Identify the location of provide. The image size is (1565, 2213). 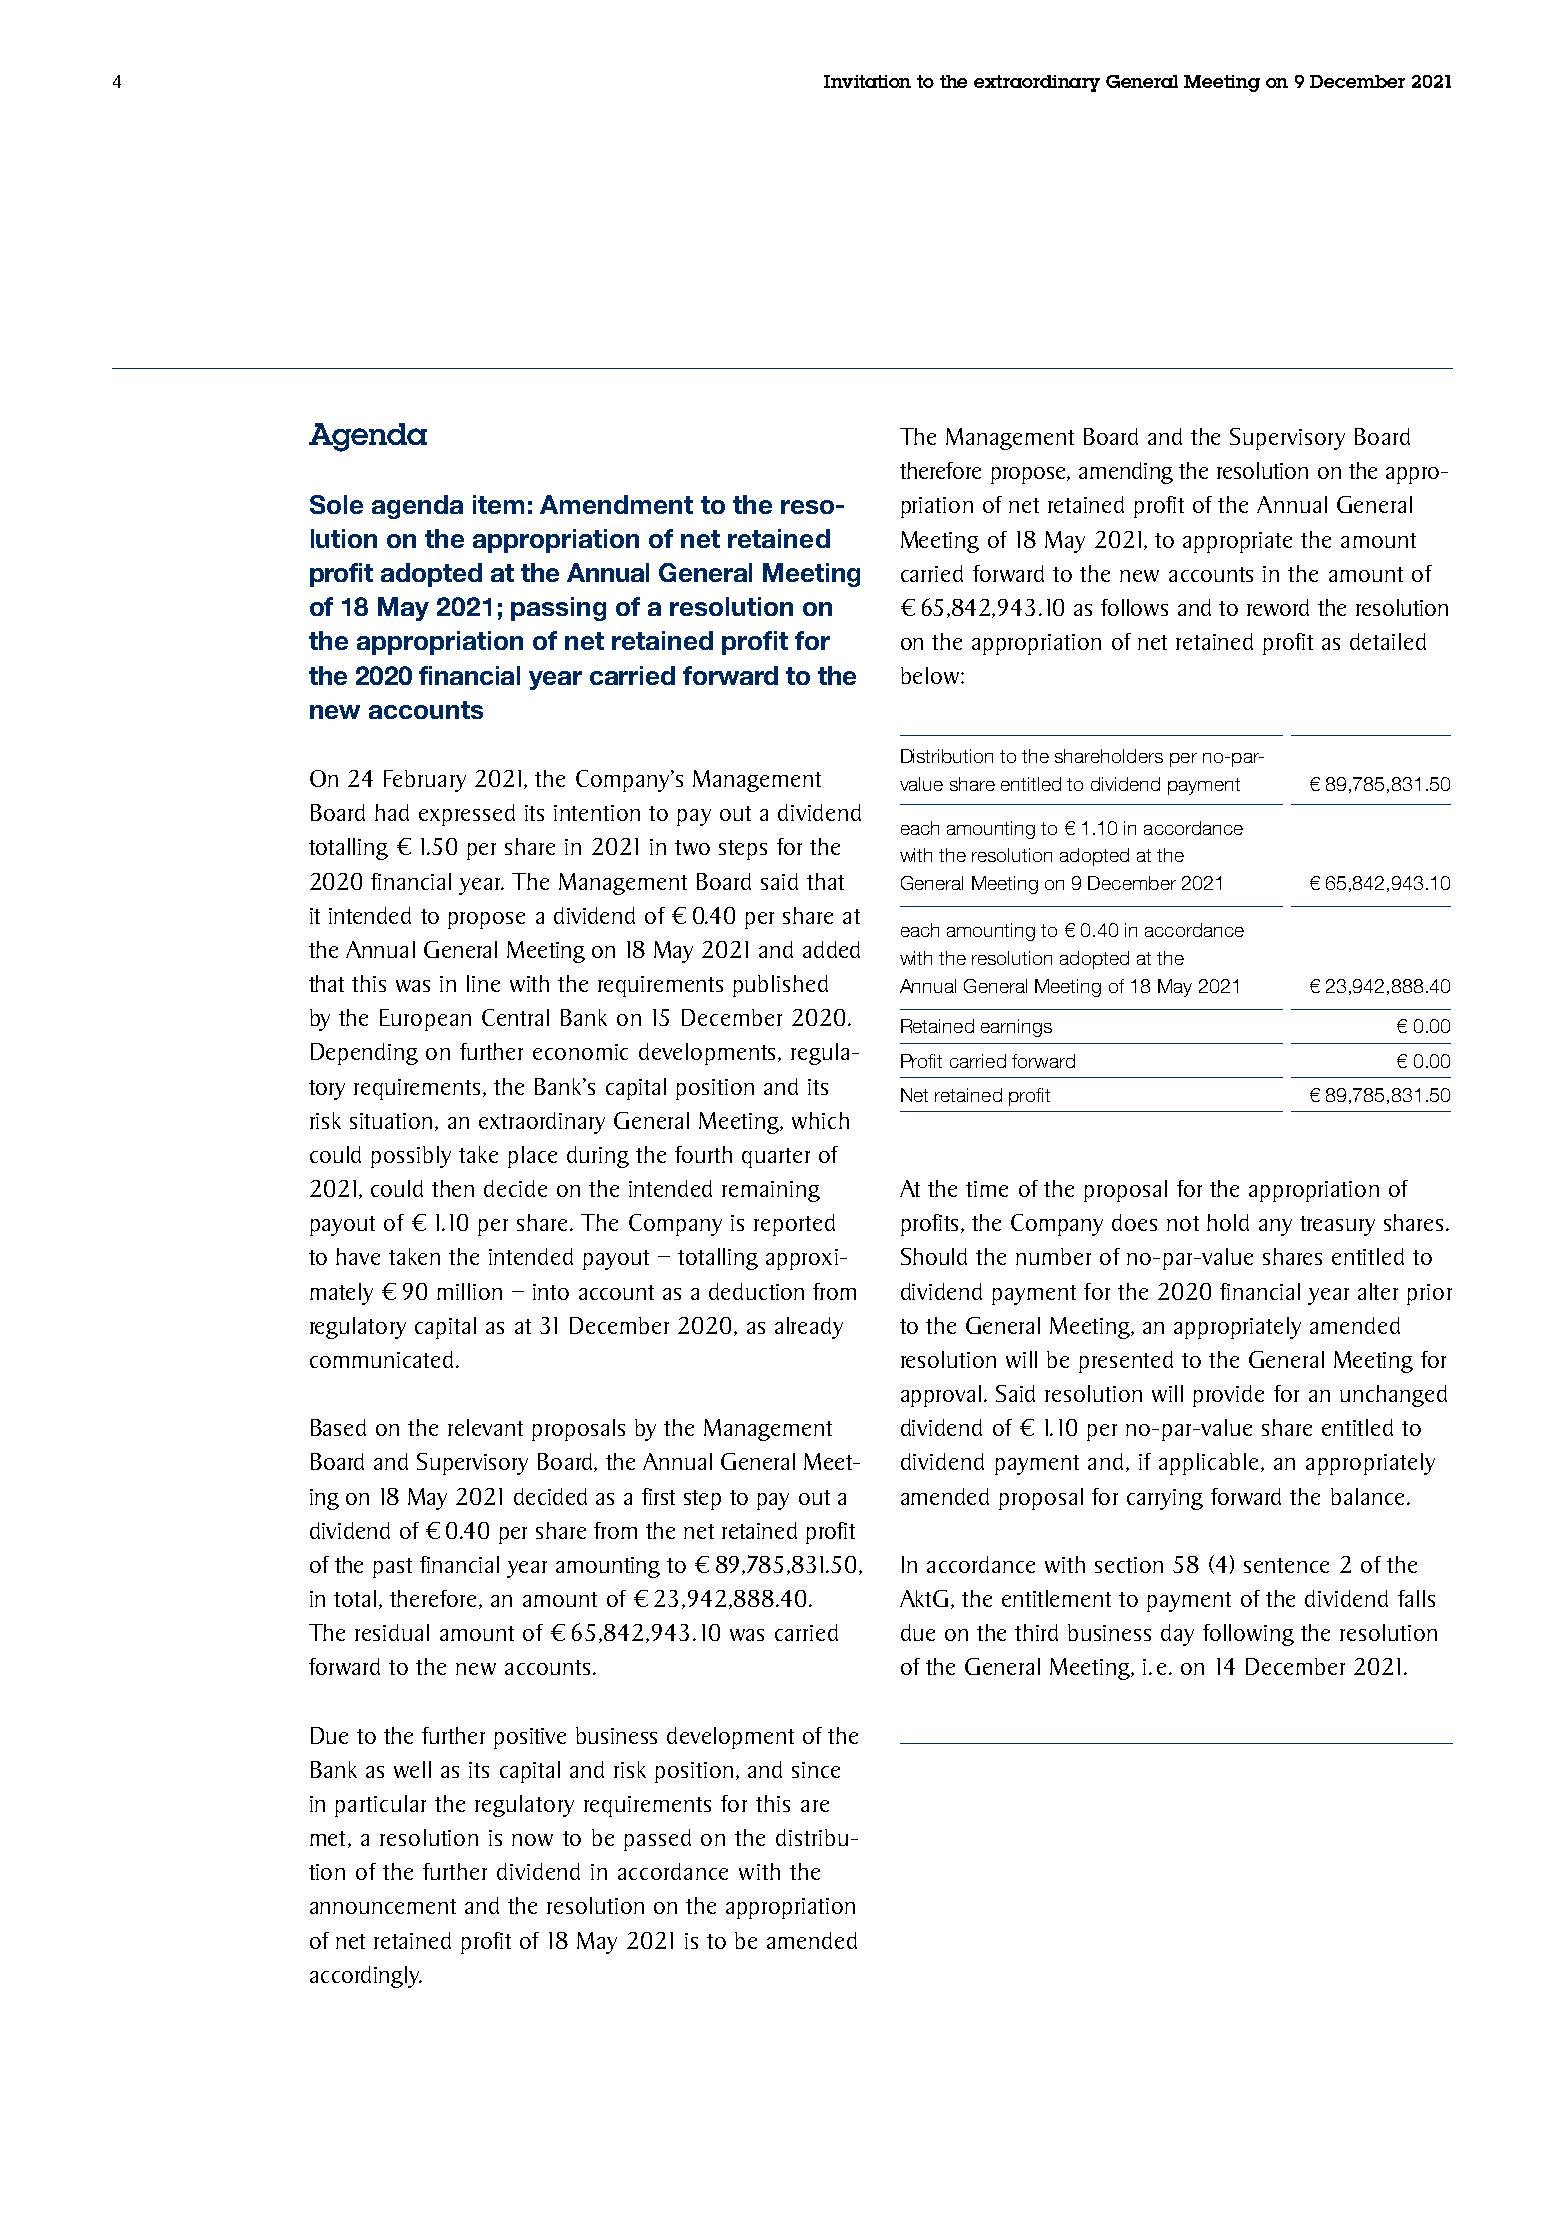
(1228, 1396).
